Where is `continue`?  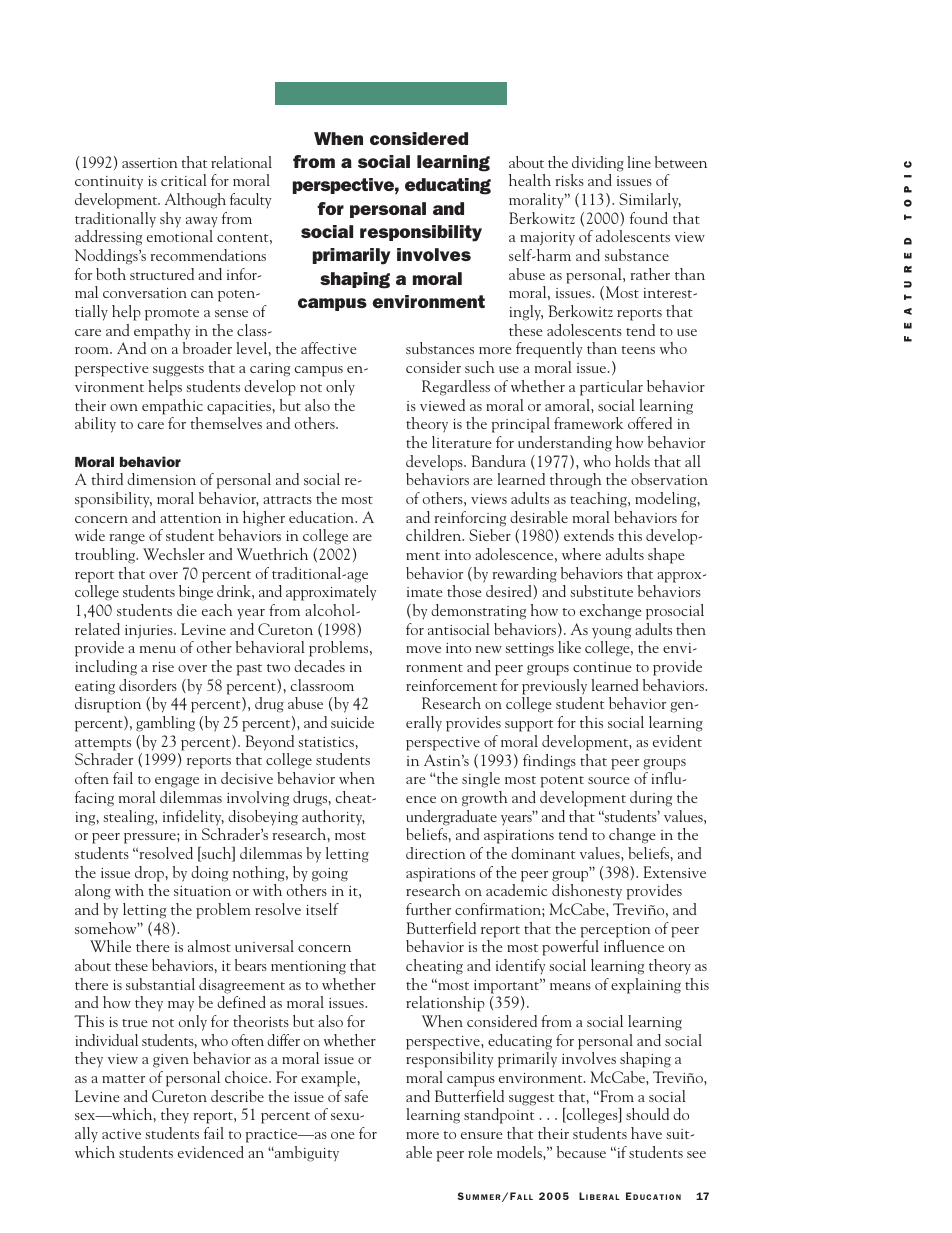
continue is located at coordinates (602, 667).
